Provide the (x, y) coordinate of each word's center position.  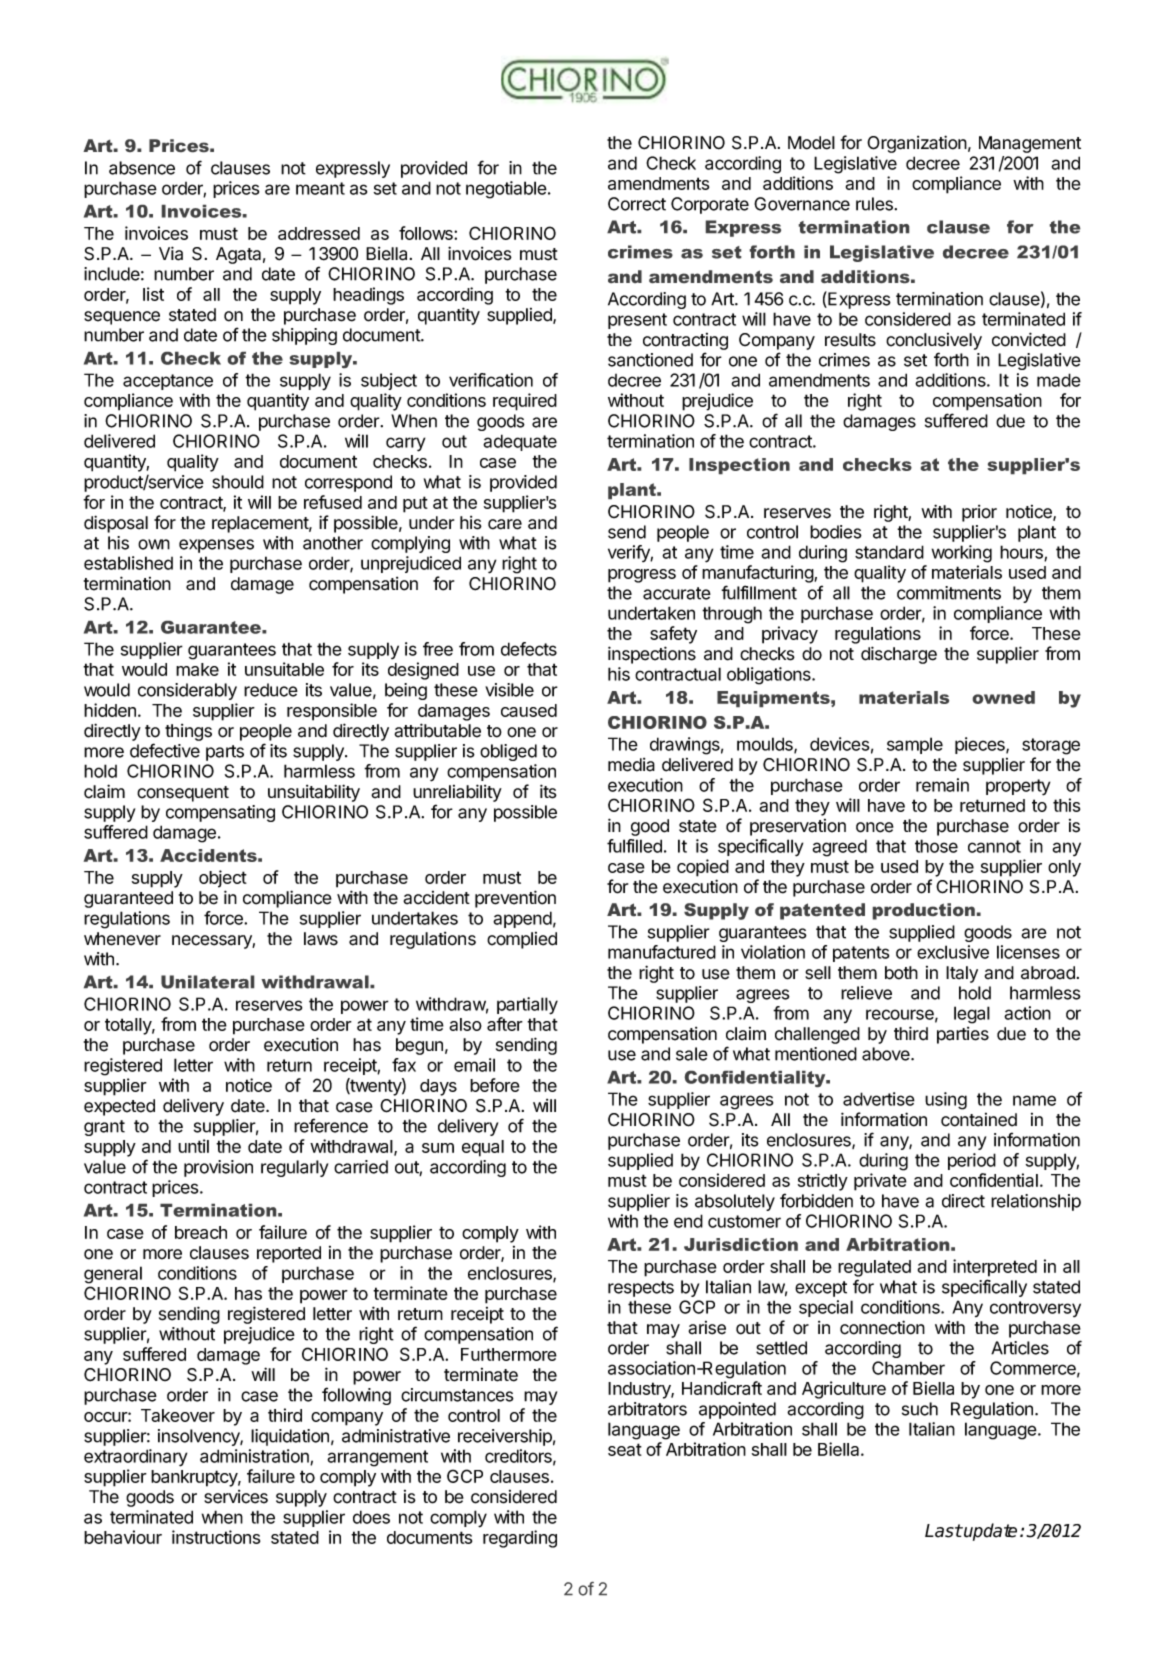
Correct (637, 204)
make (197, 669)
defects (529, 649)
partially (527, 1006)
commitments (949, 593)
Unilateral (207, 982)
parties (963, 1035)
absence (142, 168)
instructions (216, 1537)
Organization (917, 144)
